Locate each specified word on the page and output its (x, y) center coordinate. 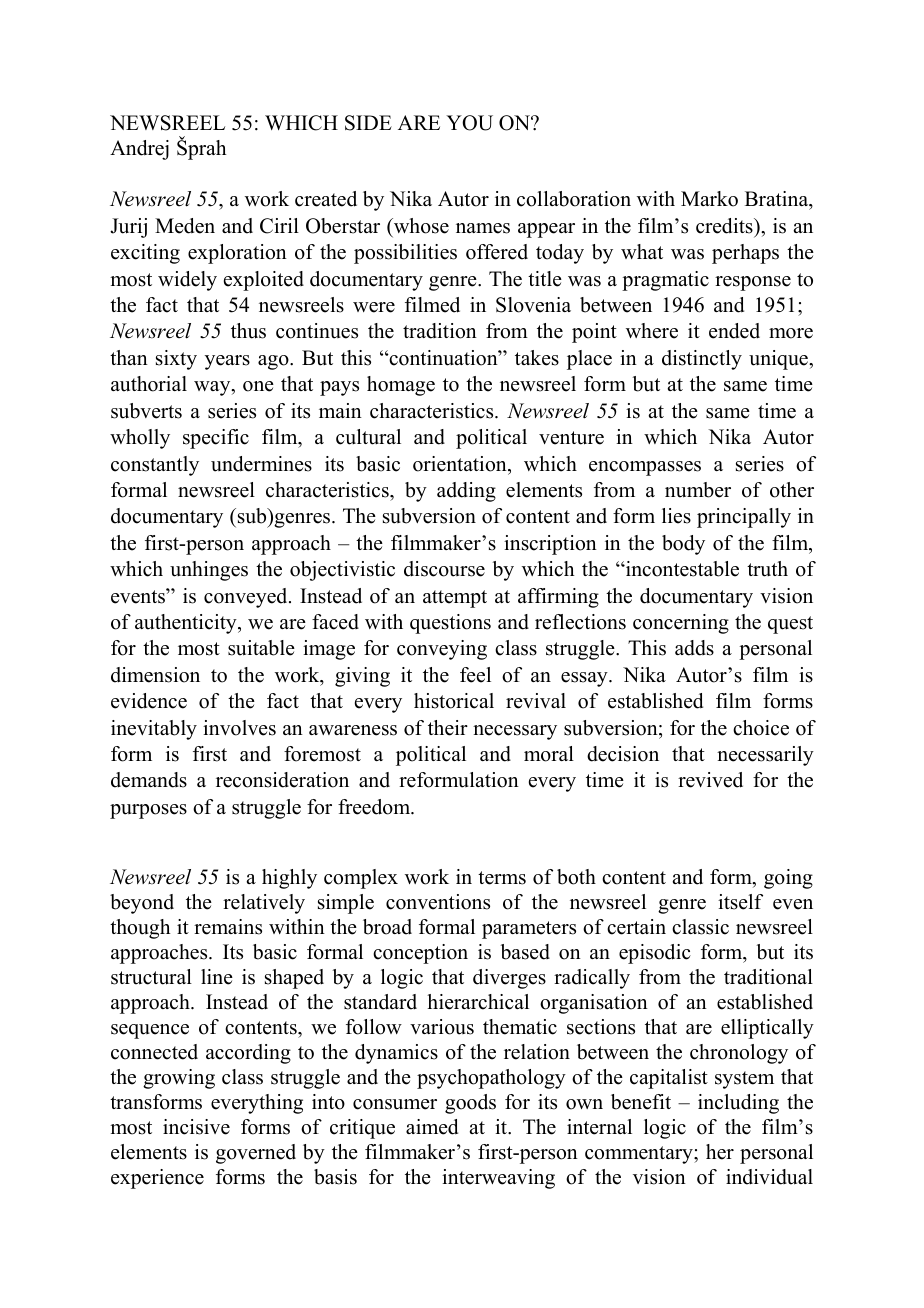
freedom (375, 807)
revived (710, 780)
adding (466, 492)
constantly (155, 466)
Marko (709, 199)
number (698, 490)
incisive (196, 1127)
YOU (469, 123)
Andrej (139, 150)
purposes (148, 811)
